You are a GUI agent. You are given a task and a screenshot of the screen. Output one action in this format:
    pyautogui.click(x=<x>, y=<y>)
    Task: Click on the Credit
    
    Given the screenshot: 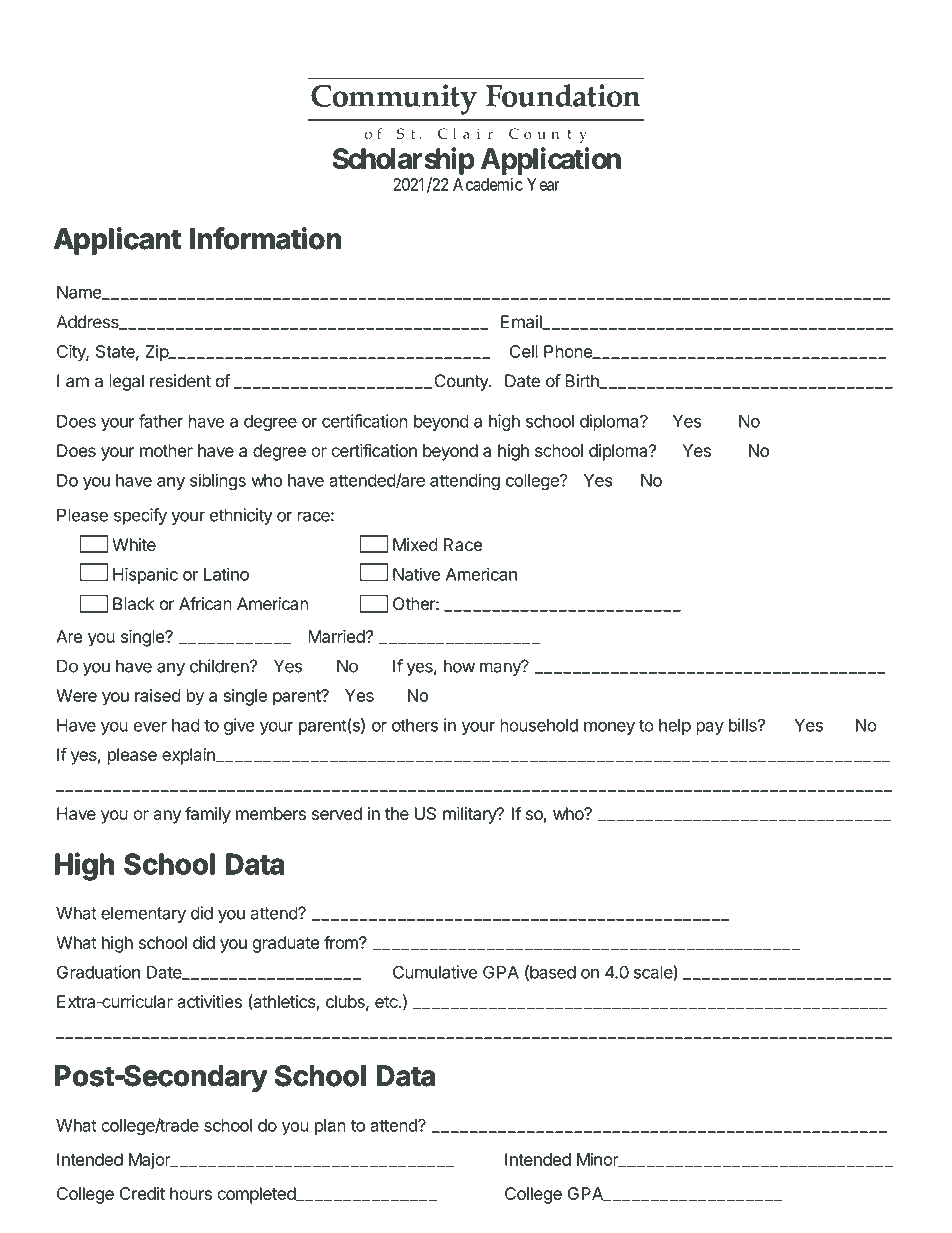 What is the action you would take?
    pyautogui.click(x=142, y=1193)
